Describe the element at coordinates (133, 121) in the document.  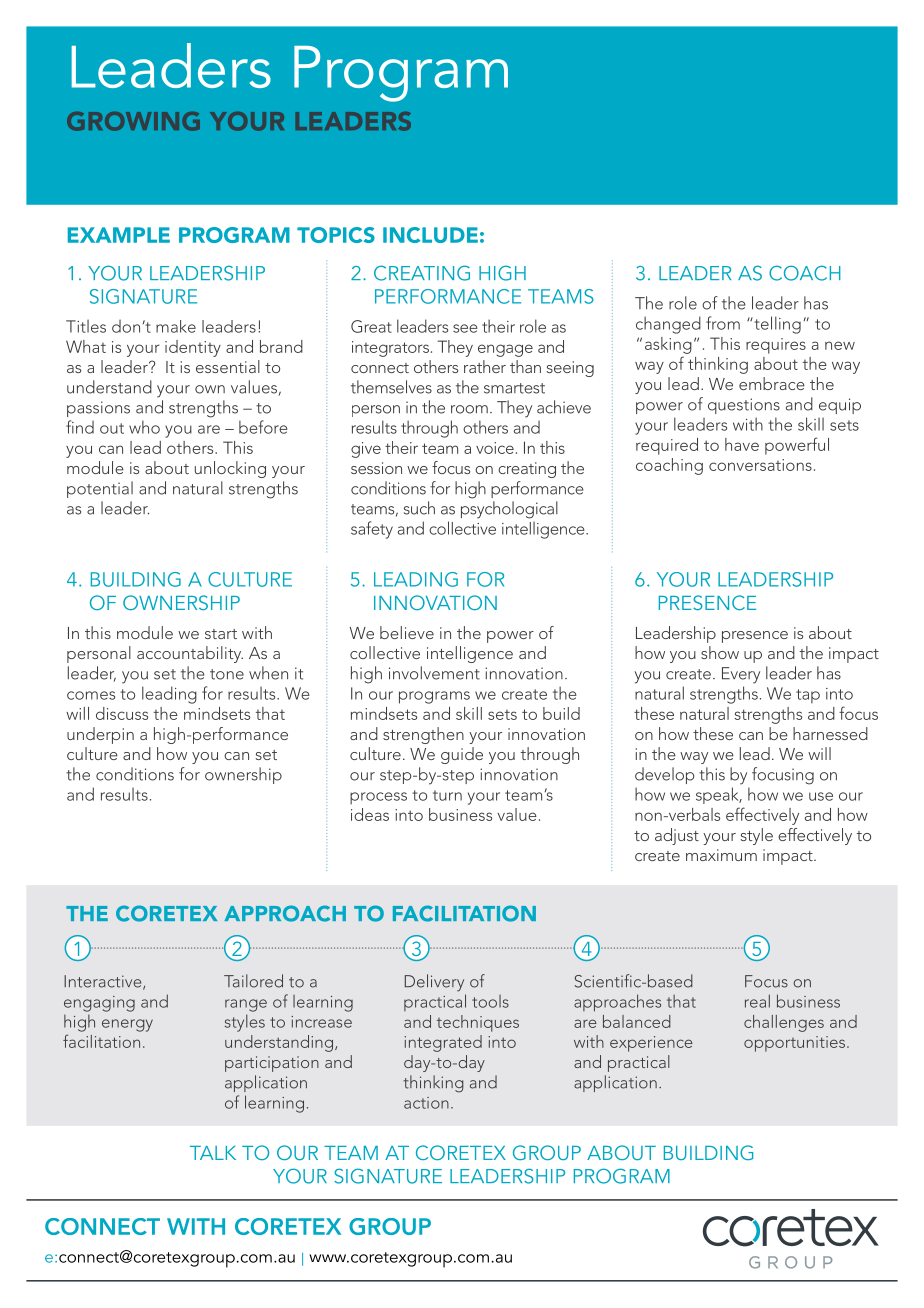
I see `GROWING` at that location.
